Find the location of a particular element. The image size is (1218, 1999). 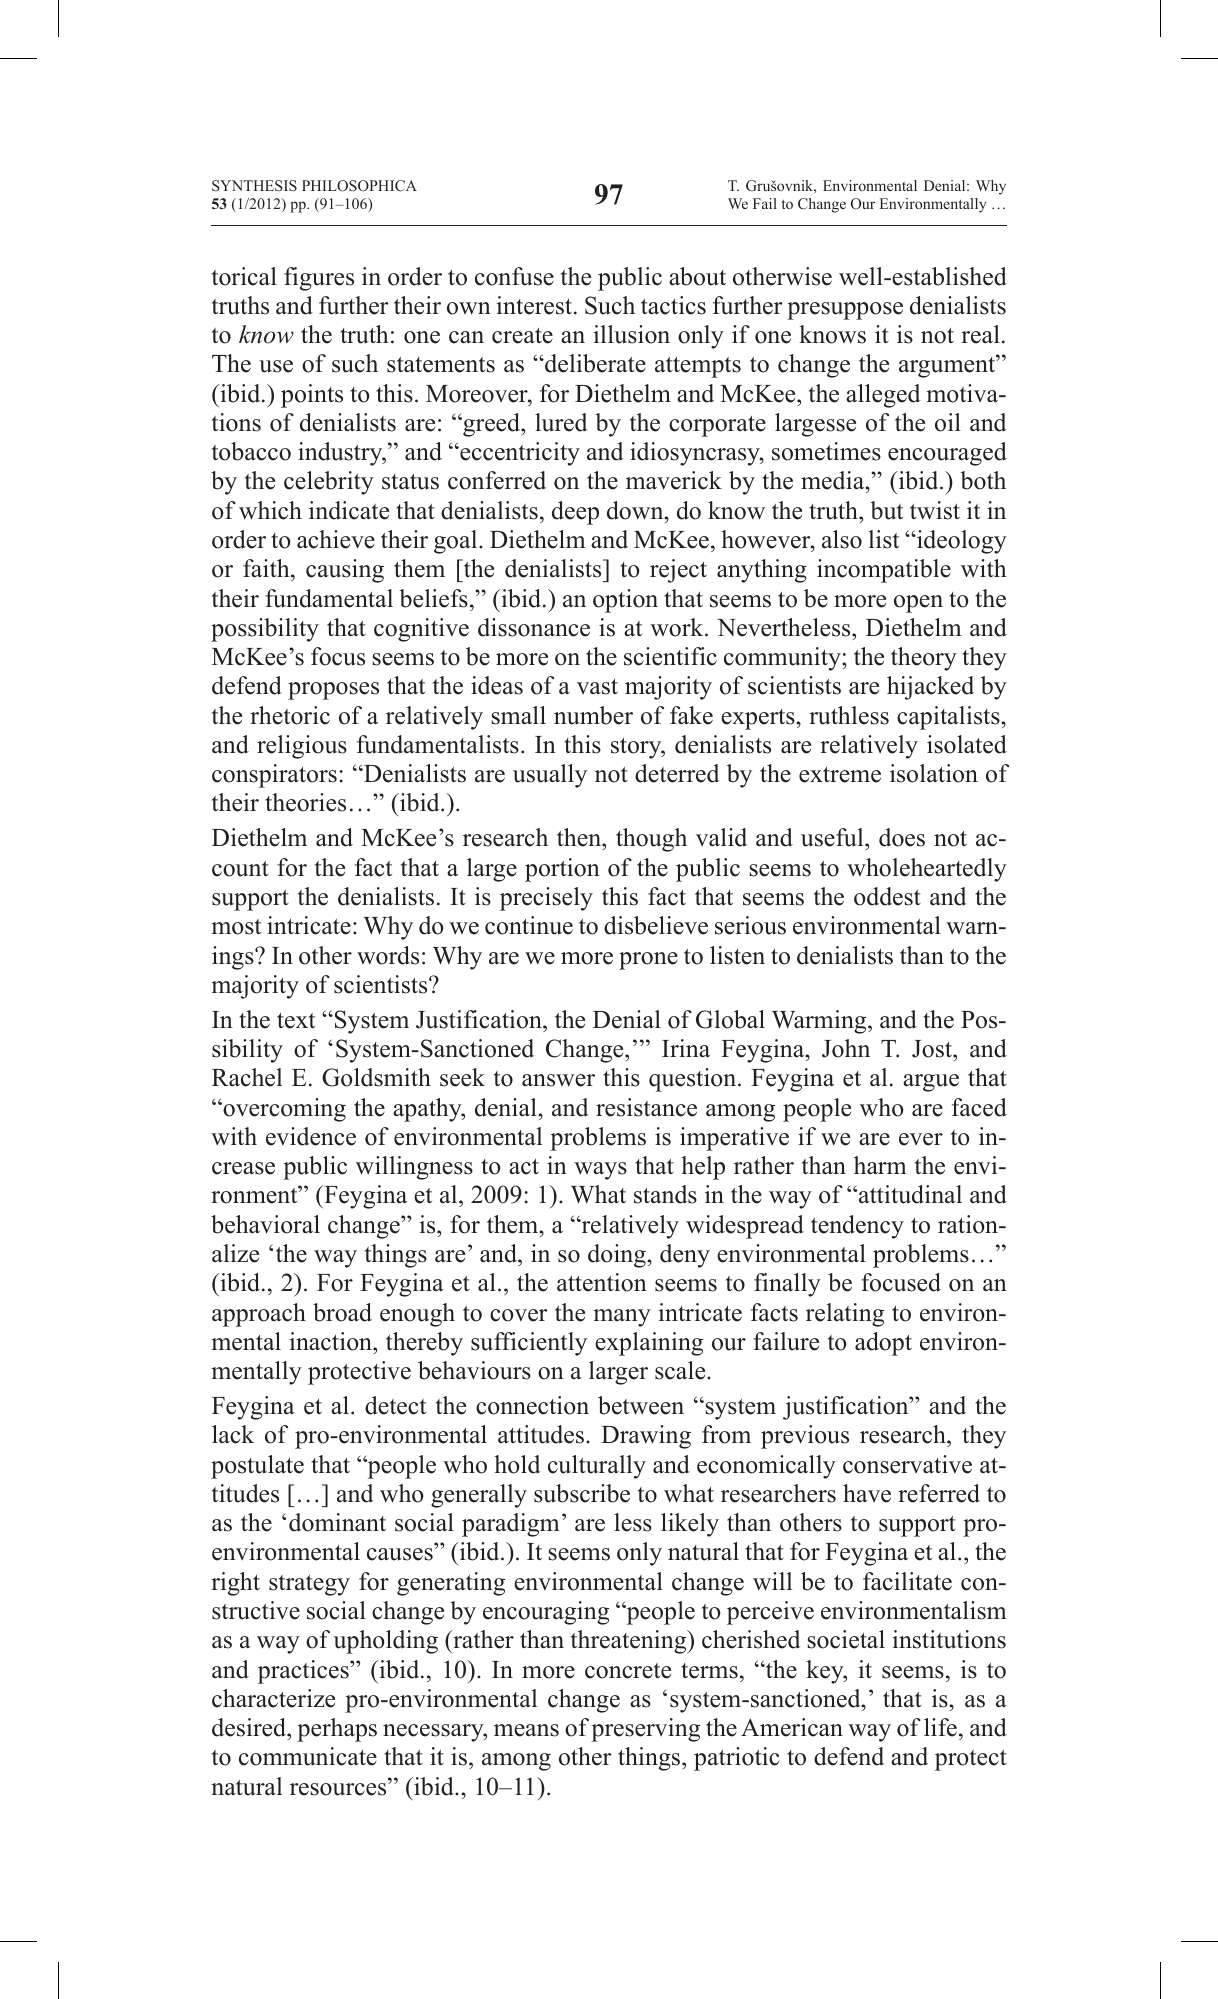

but is located at coordinates (886, 510).
